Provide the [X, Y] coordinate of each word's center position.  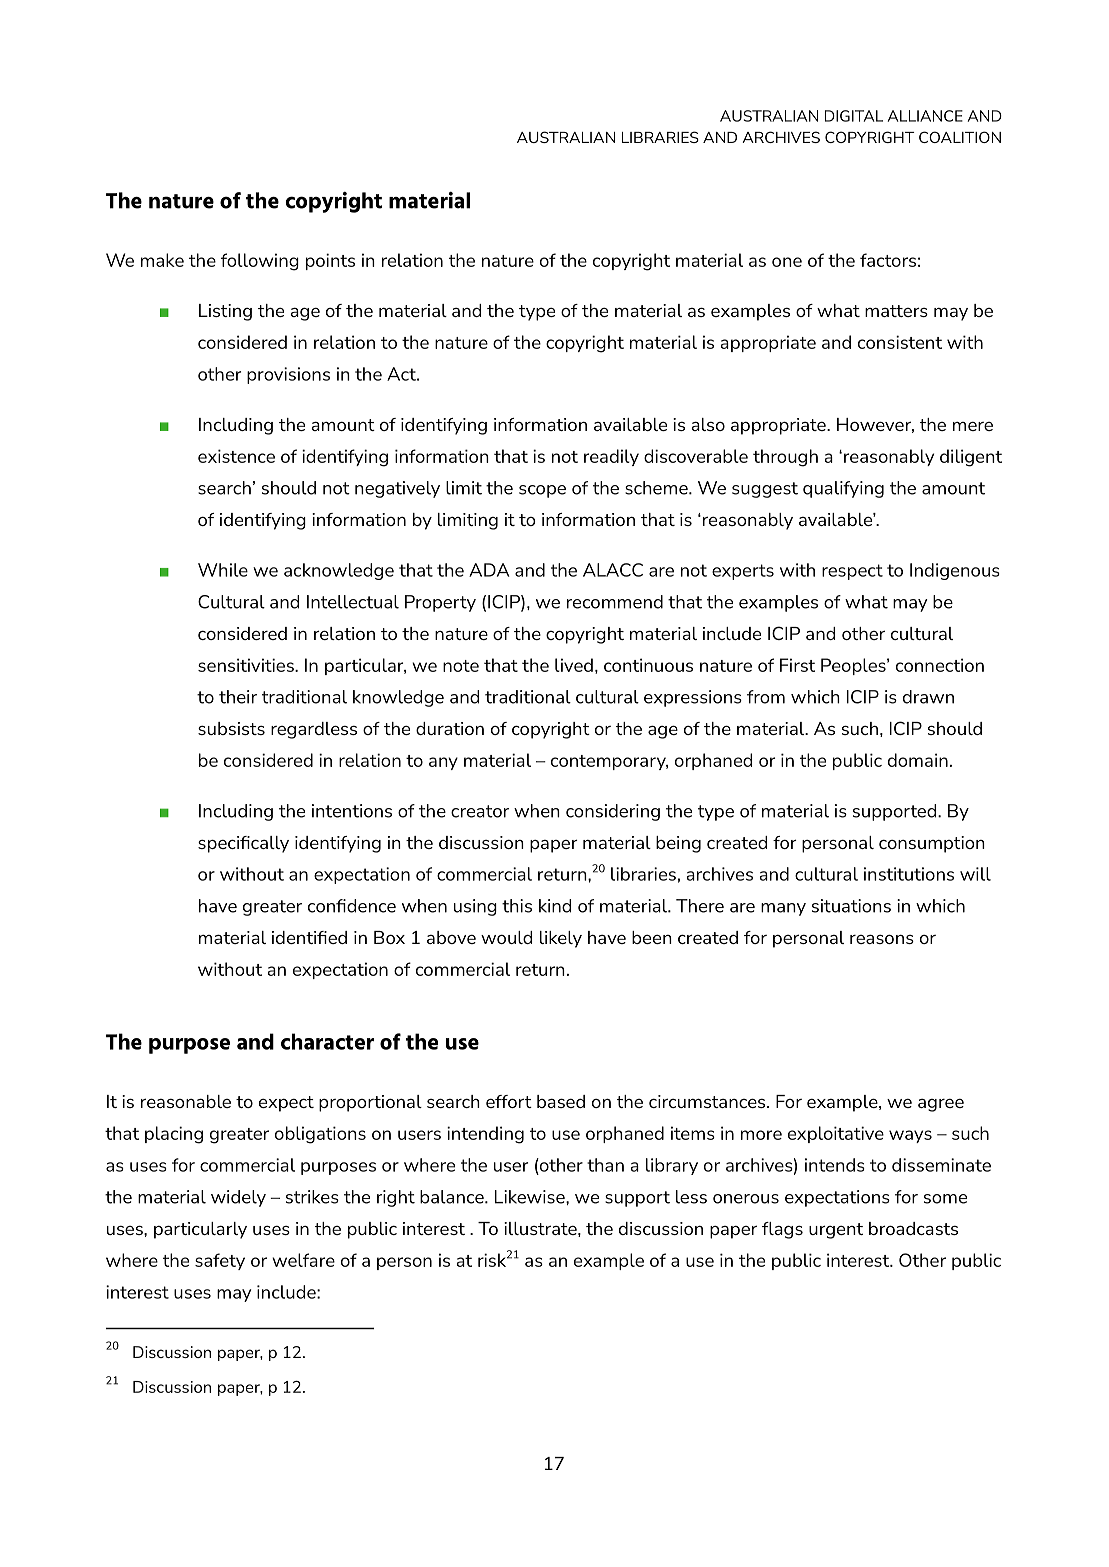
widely [238, 1198]
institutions [909, 874]
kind [555, 906]
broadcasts [913, 1228]
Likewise [531, 1197]
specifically [243, 844]
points [330, 261]
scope [542, 491]
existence [236, 456]
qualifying [843, 489]
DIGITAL [854, 116]
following [260, 262]
